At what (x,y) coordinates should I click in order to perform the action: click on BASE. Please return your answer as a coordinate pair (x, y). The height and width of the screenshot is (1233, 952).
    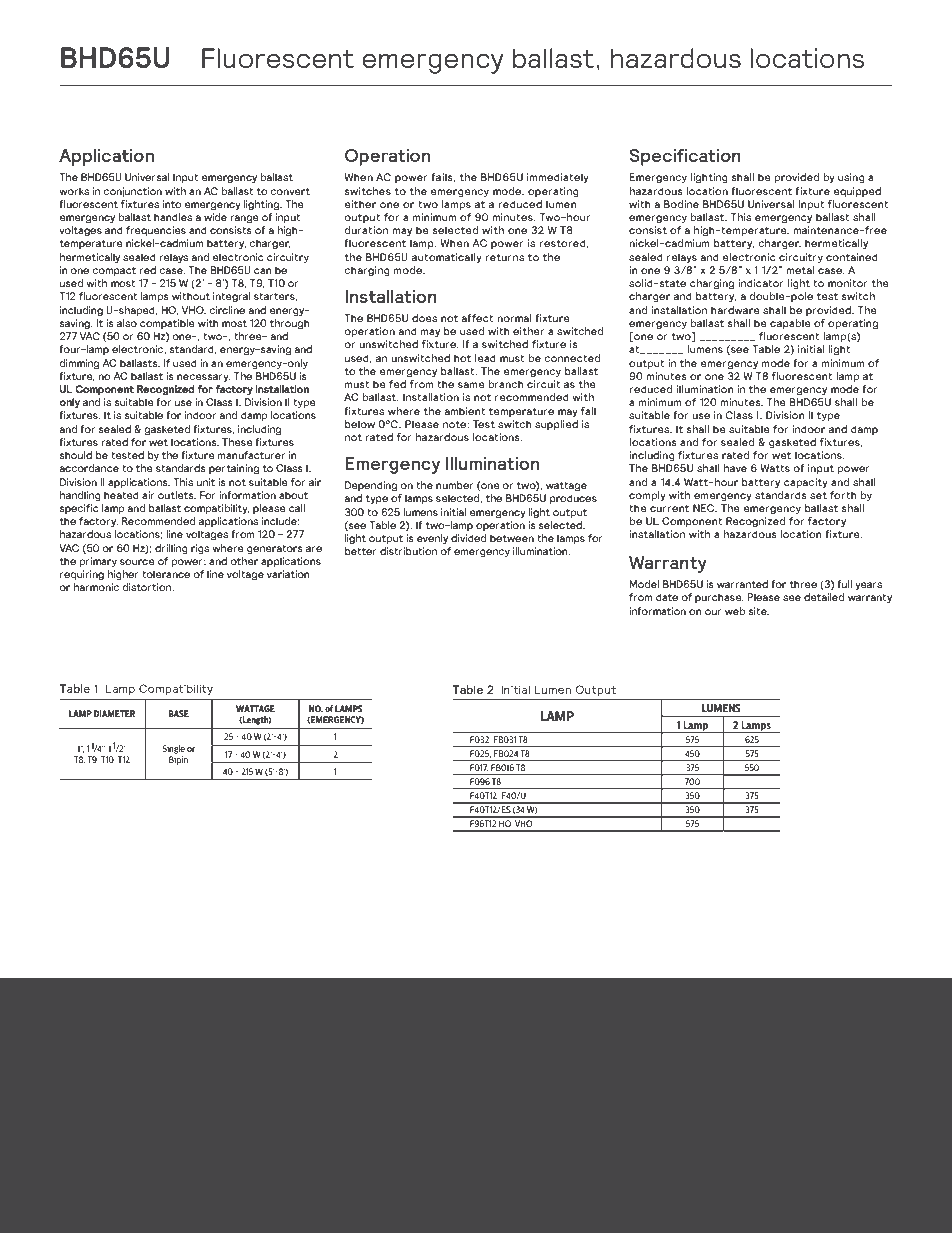
    Looking at the image, I should click on (179, 713).
